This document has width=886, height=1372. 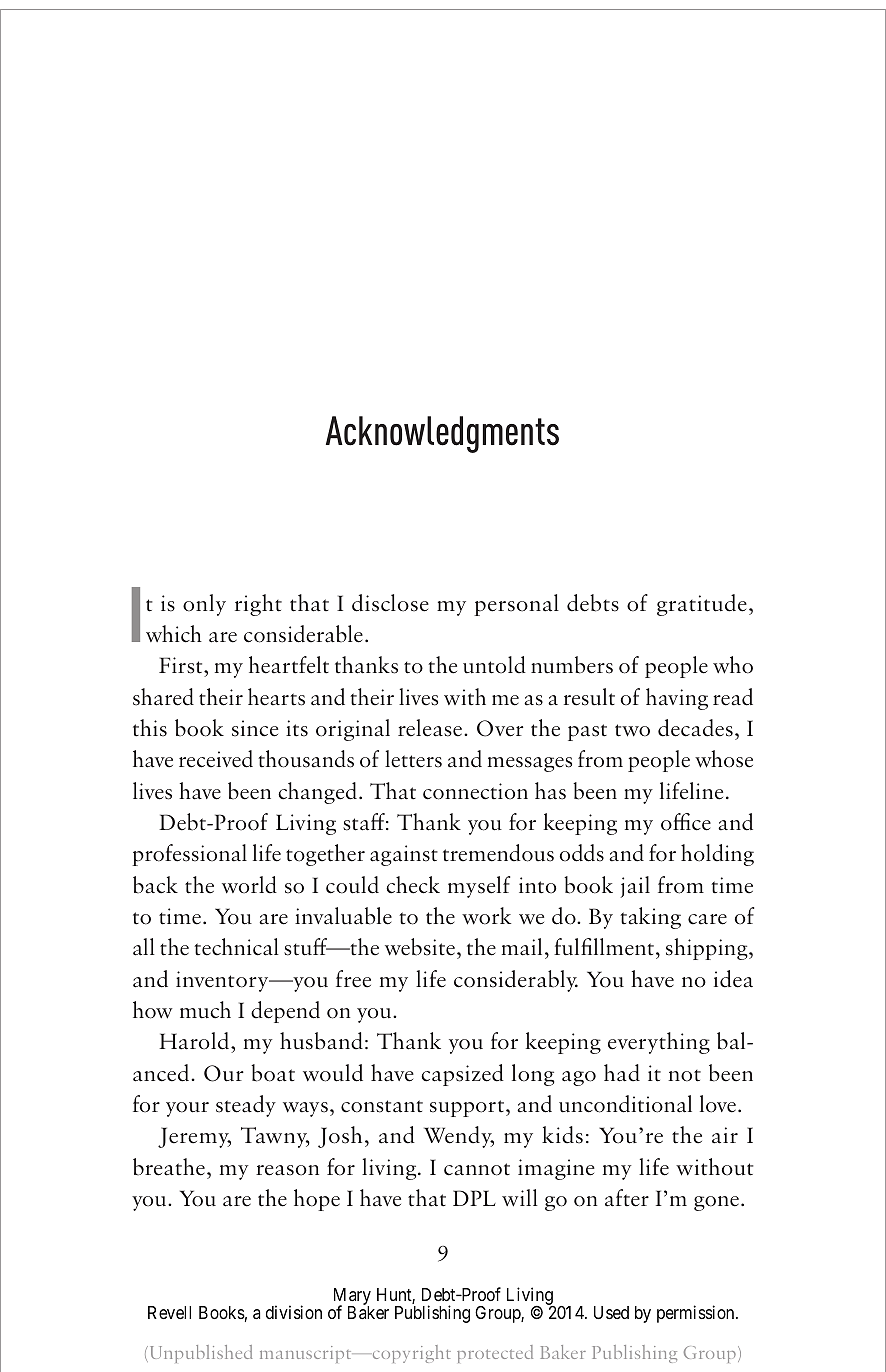 I want to click on only, so click(x=204, y=605).
